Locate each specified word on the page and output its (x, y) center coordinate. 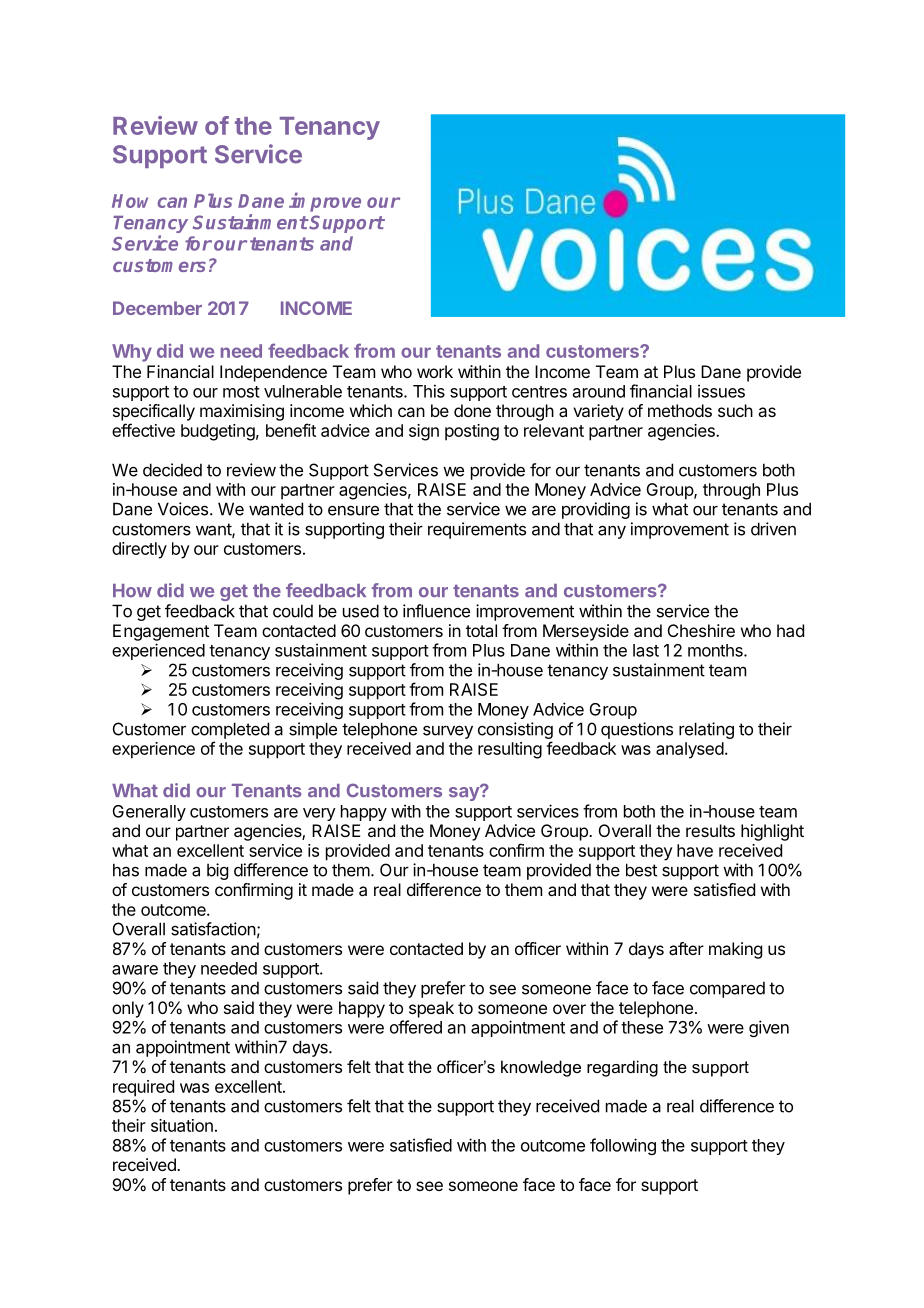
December (157, 308)
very (319, 814)
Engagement (161, 632)
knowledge (541, 1068)
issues (721, 391)
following (623, 1146)
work (435, 371)
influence (436, 611)
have (695, 850)
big (217, 871)
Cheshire (701, 630)
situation (182, 1125)
